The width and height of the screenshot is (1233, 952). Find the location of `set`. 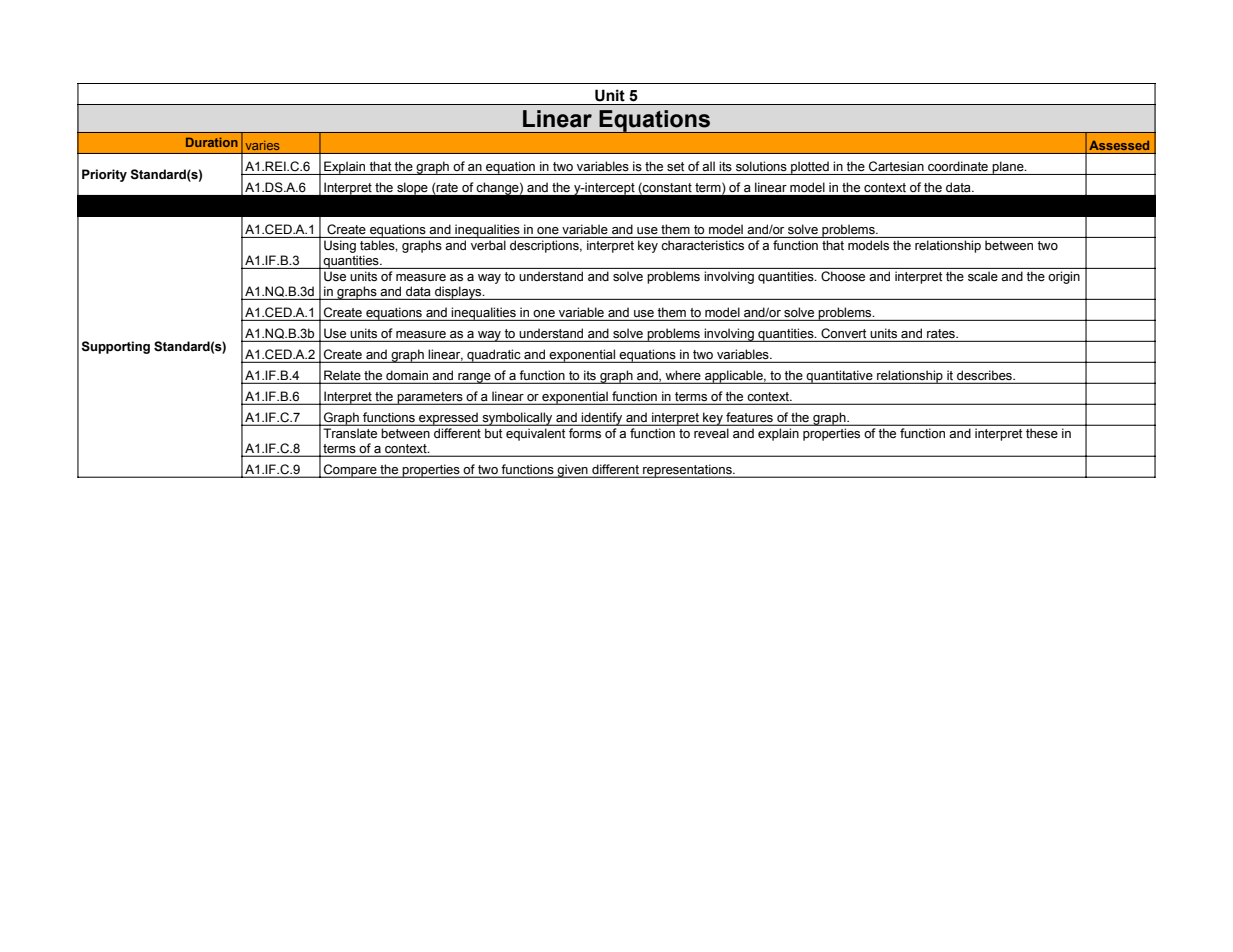

set is located at coordinates (675, 167).
